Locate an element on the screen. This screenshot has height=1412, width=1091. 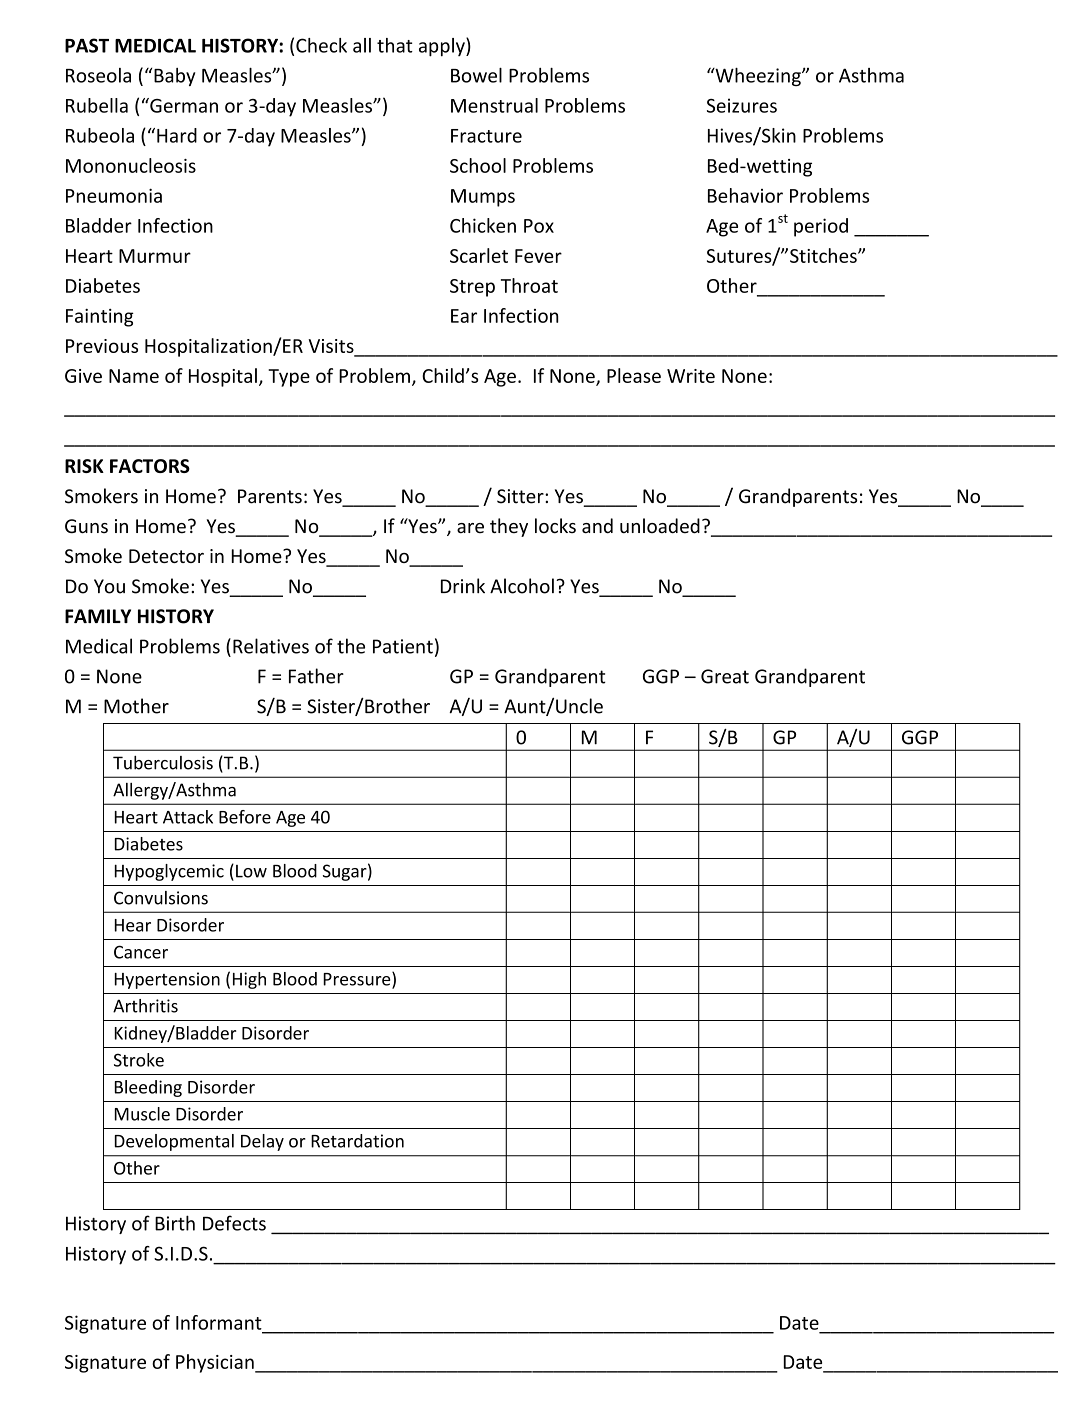
Name is located at coordinates (134, 376).
